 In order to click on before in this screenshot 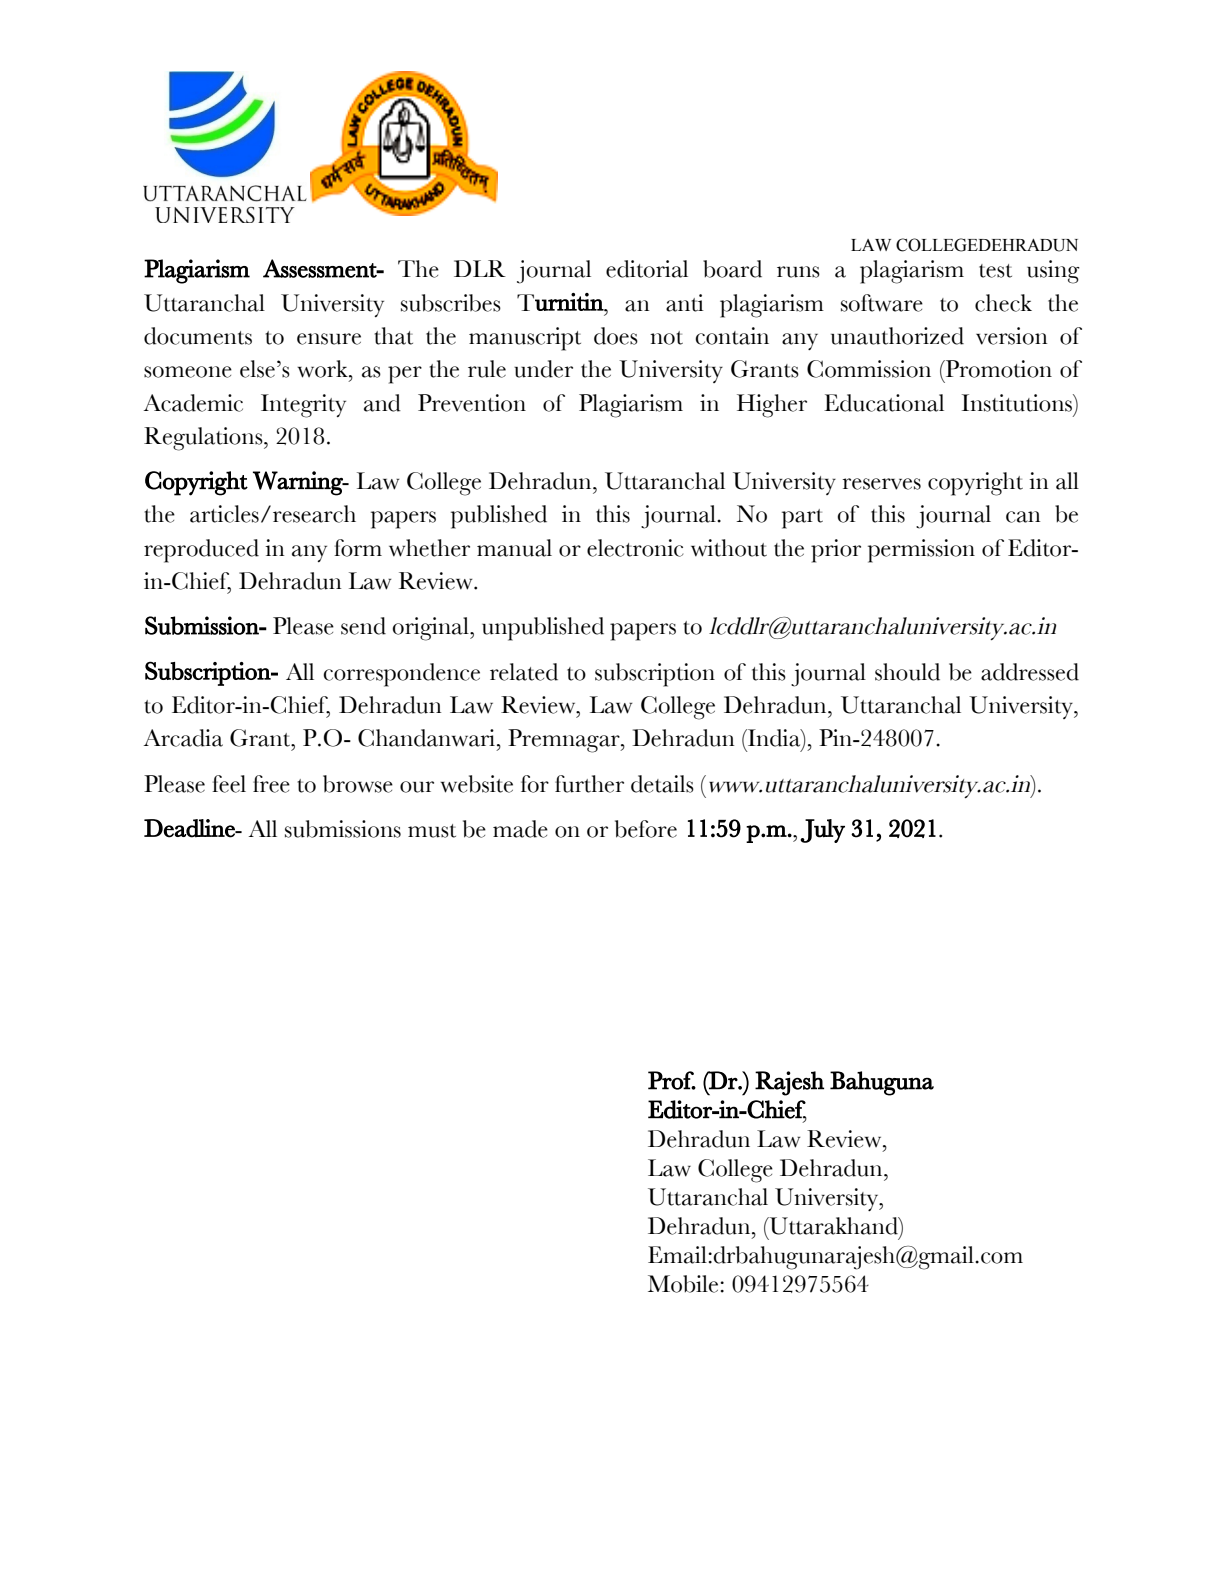, I will do `click(646, 829)`.
